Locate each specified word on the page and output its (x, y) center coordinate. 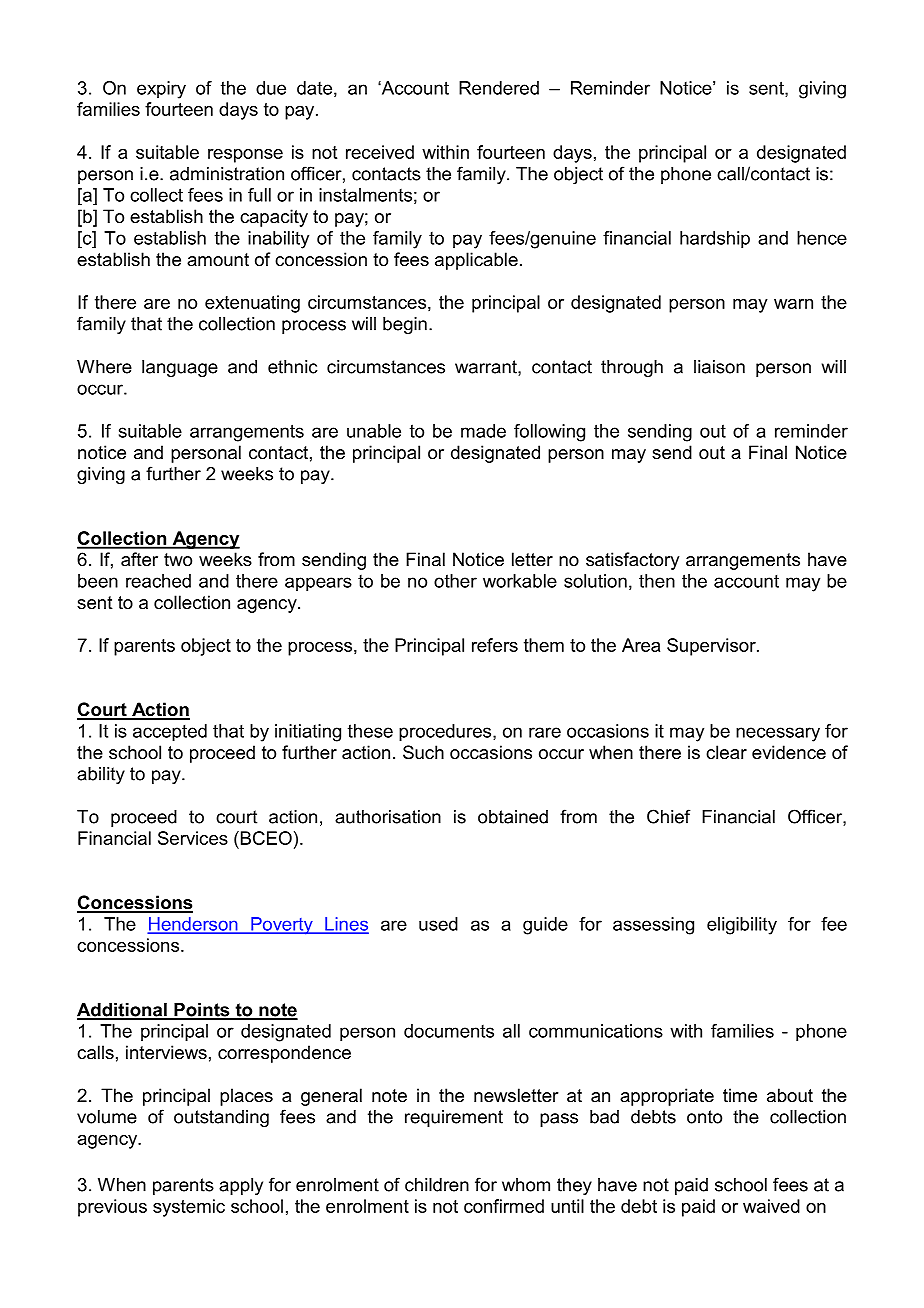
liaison (719, 367)
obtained (513, 817)
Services (193, 838)
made (483, 431)
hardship (715, 240)
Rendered (499, 88)
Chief (669, 816)
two (178, 560)
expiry (161, 90)
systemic (189, 1208)
